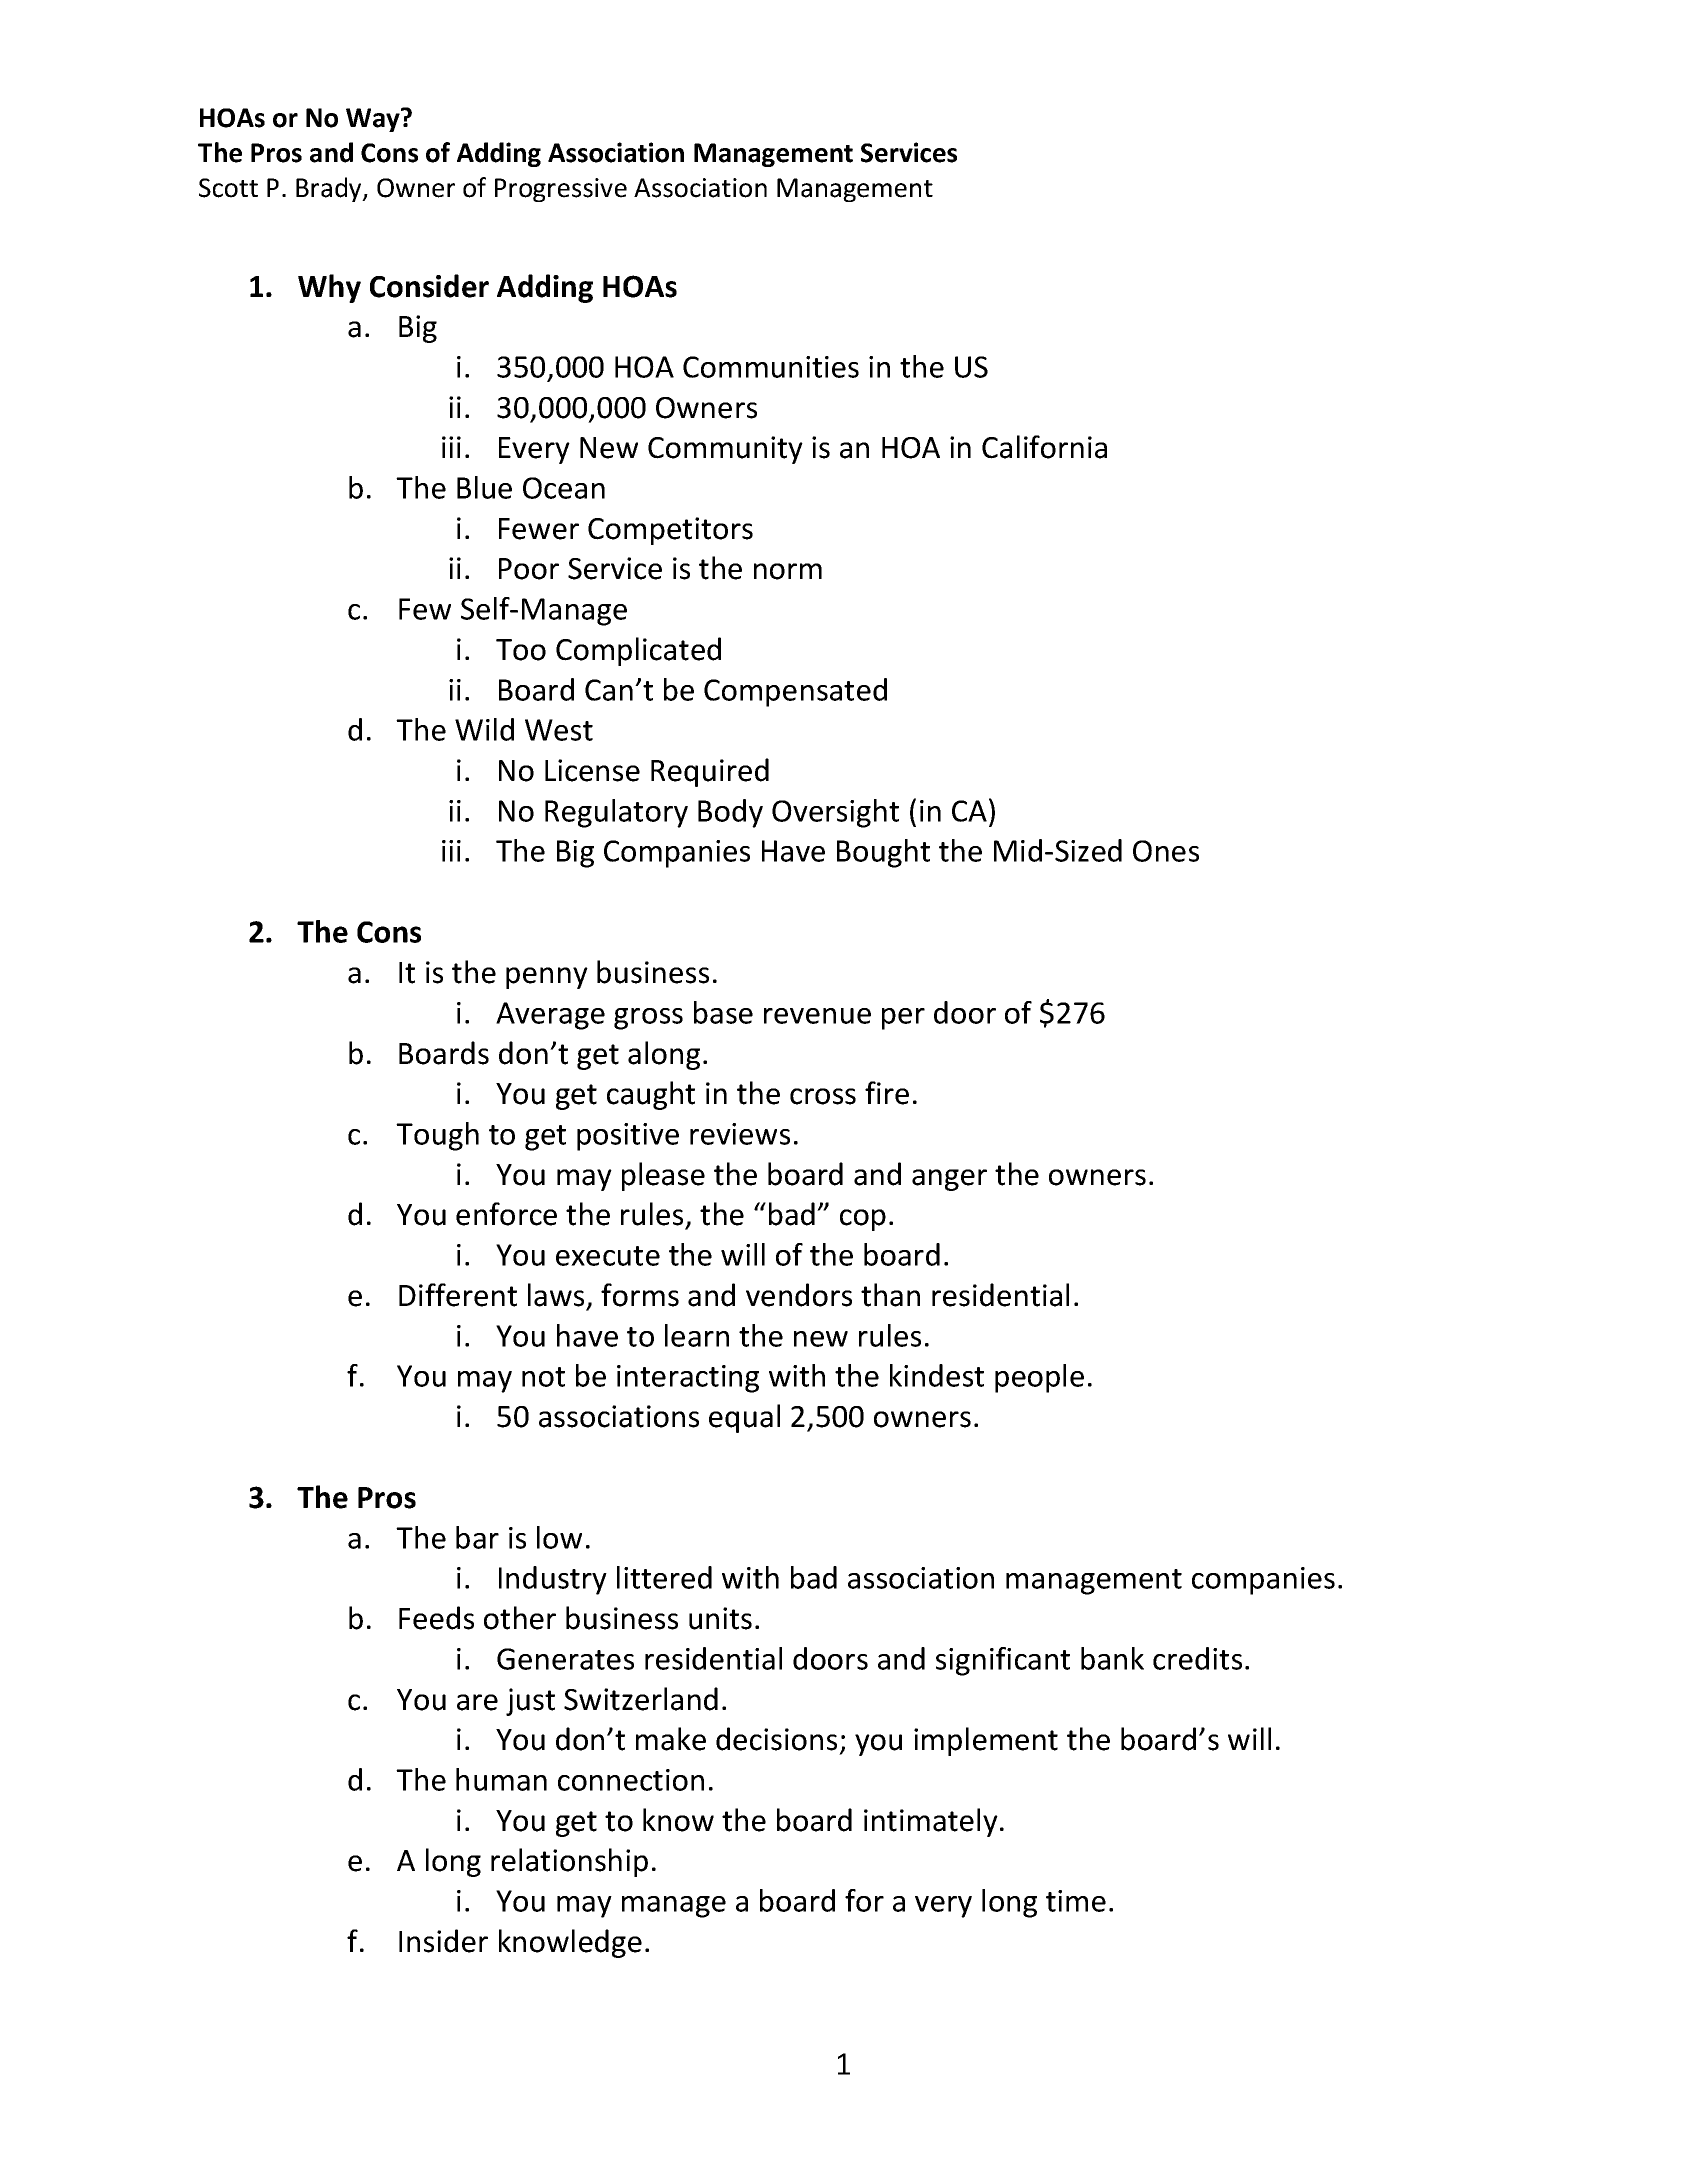 The image size is (1687, 2183). Describe the element at coordinates (903, 1019) in the image. I see `per` at that location.
